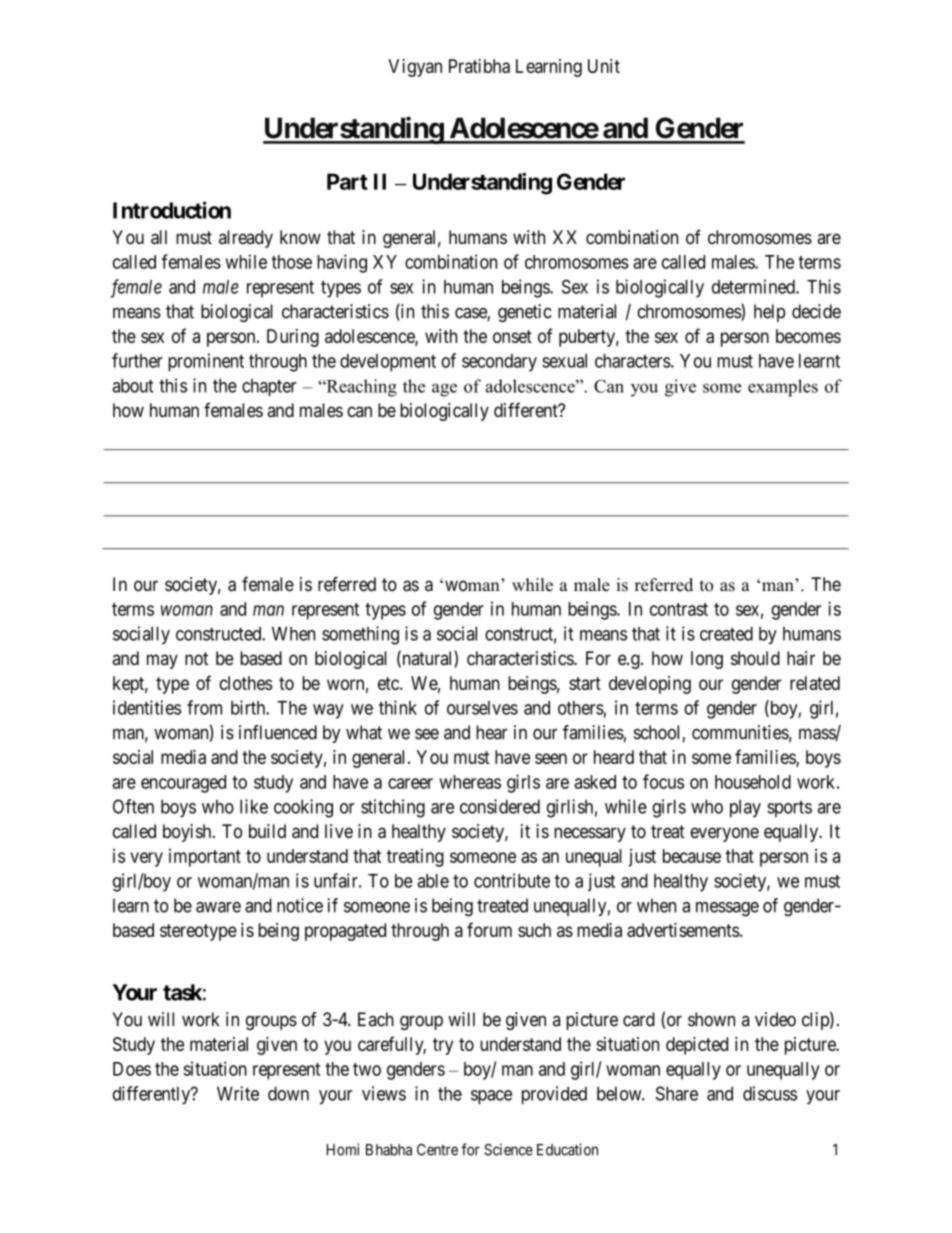  What do you see at coordinates (188, 833) in the page?
I see `boyish` at bounding box center [188, 833].
